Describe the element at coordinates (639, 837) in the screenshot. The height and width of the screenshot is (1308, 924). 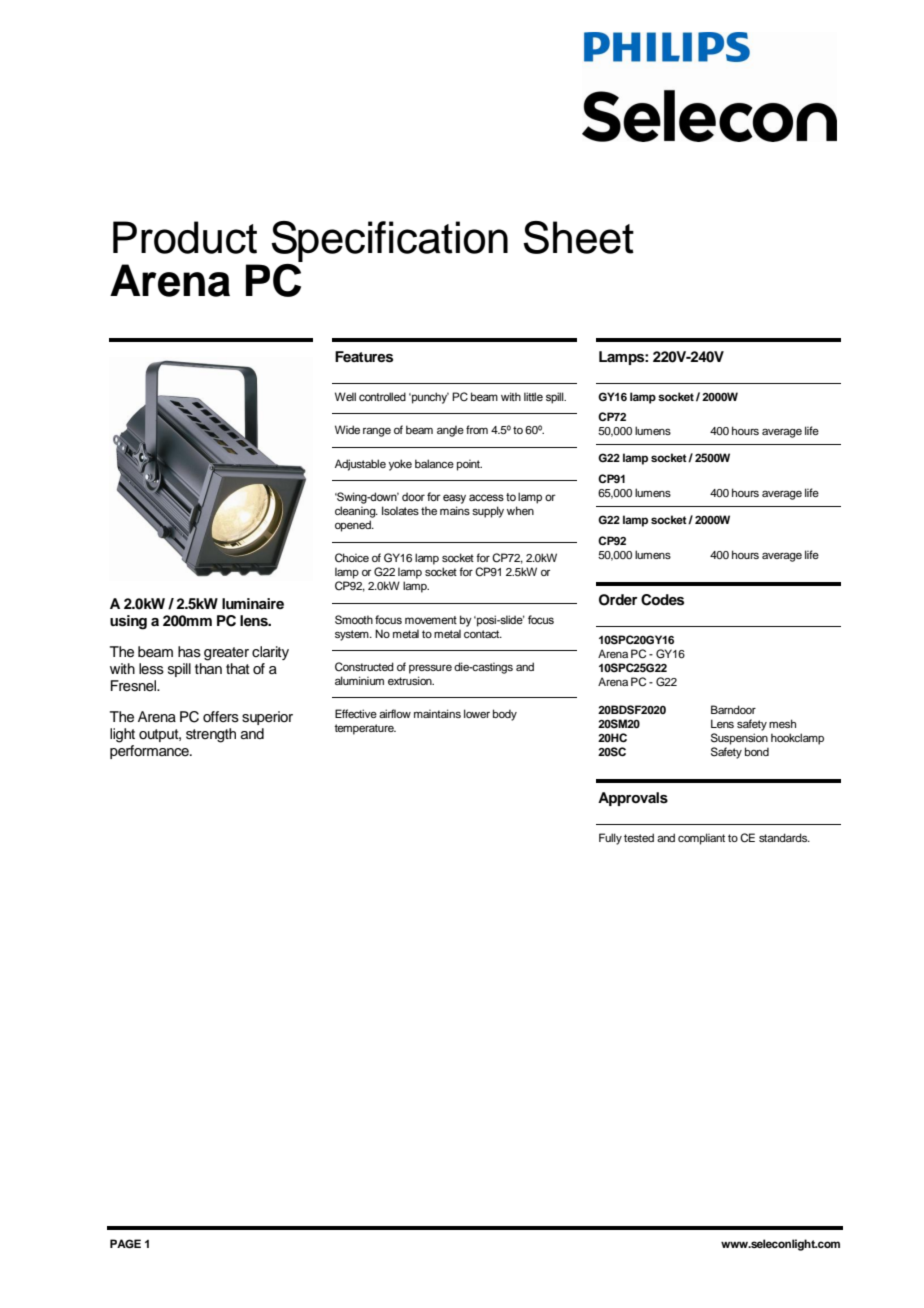
I see `tested` at that location.
